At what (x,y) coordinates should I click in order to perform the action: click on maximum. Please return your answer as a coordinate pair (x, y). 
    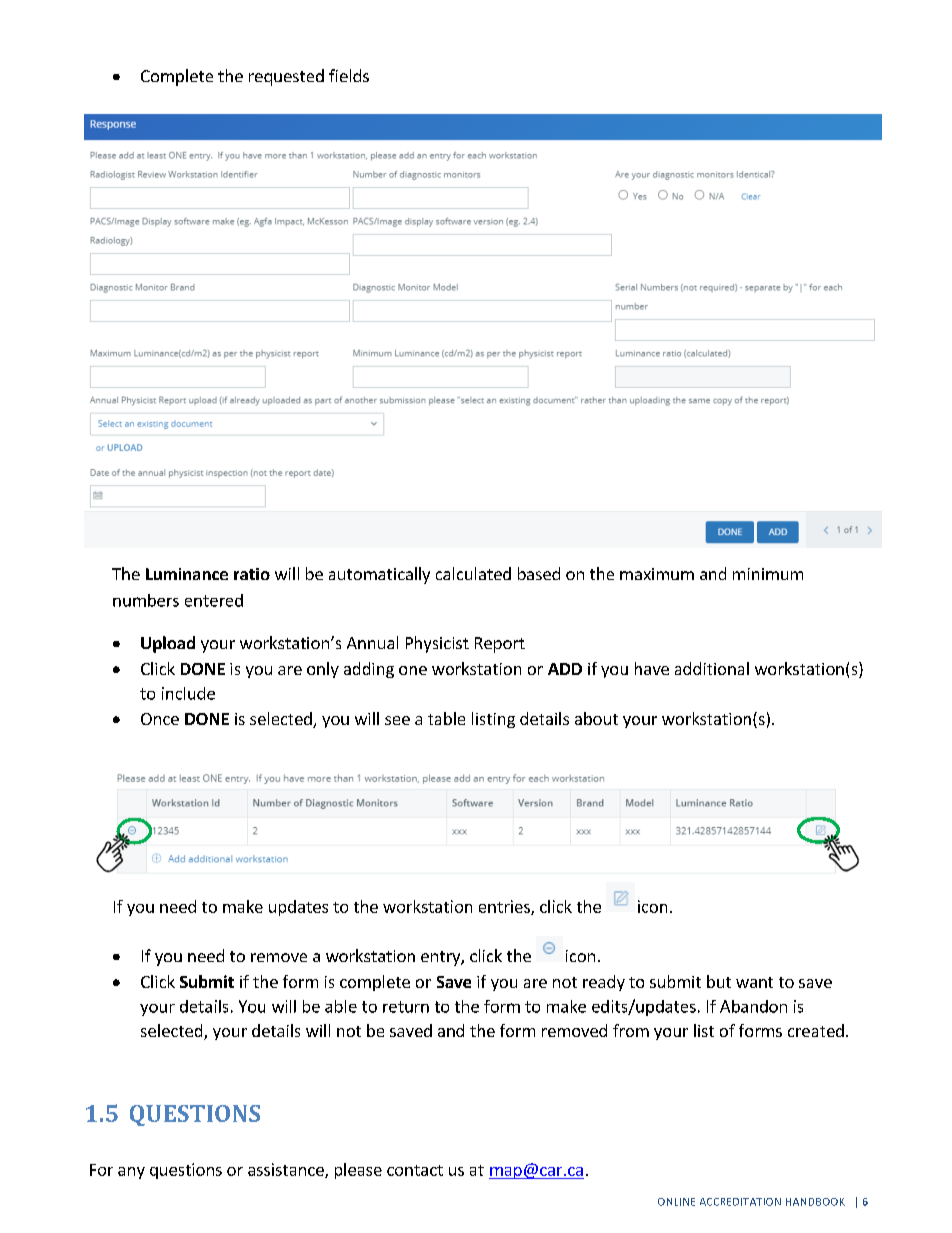
    Looking at the image, I should click on (657, 574).
